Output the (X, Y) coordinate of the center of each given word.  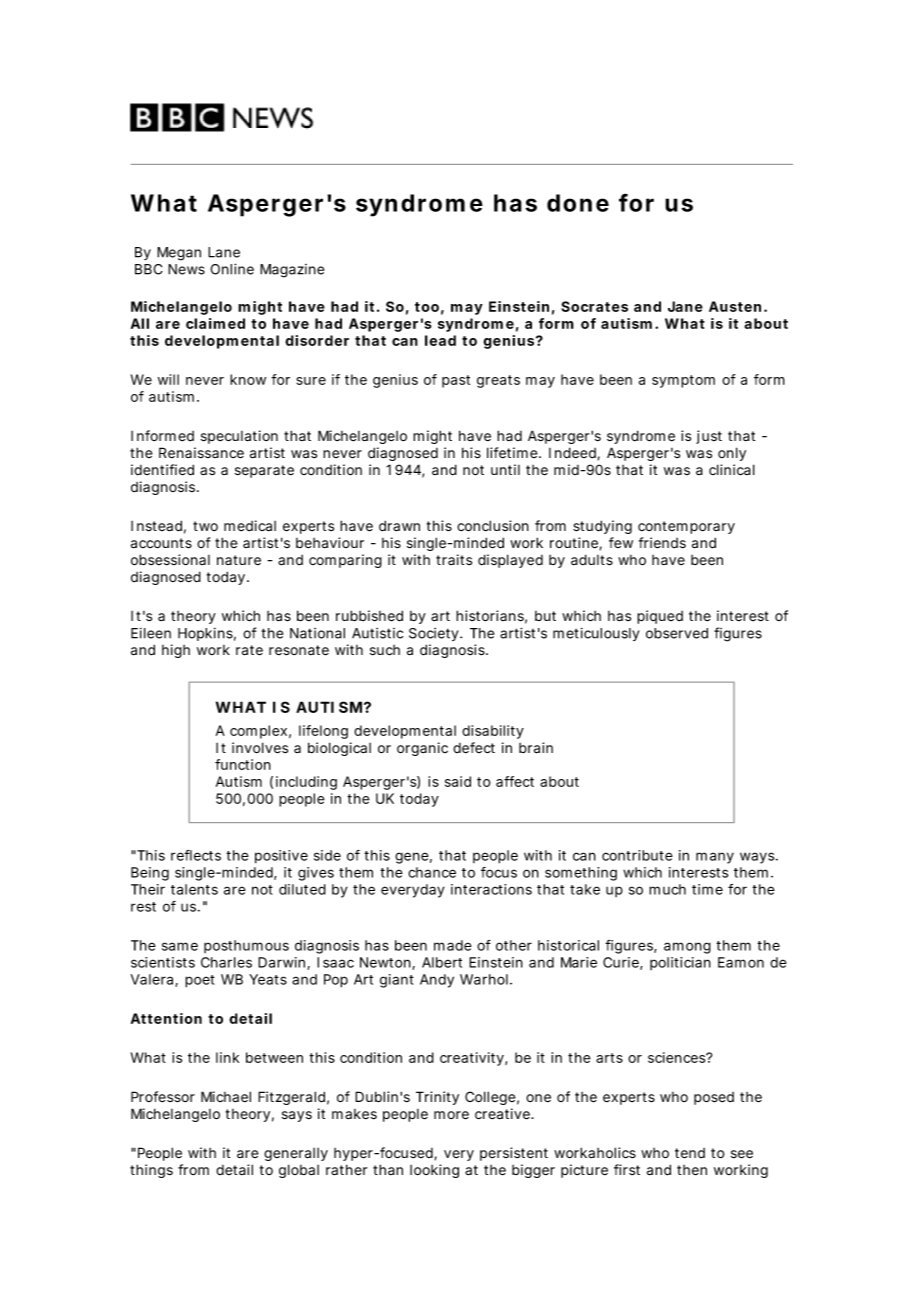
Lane (224, 252)
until (505, 469)
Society (435, 634)
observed (677, 633)
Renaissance (201, 453)
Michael (226, 1096)
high (176, 651)
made (453, 945)
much (667, 889)
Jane (685, 306)
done (578, 203)
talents (194, 889)
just (709, 437)
